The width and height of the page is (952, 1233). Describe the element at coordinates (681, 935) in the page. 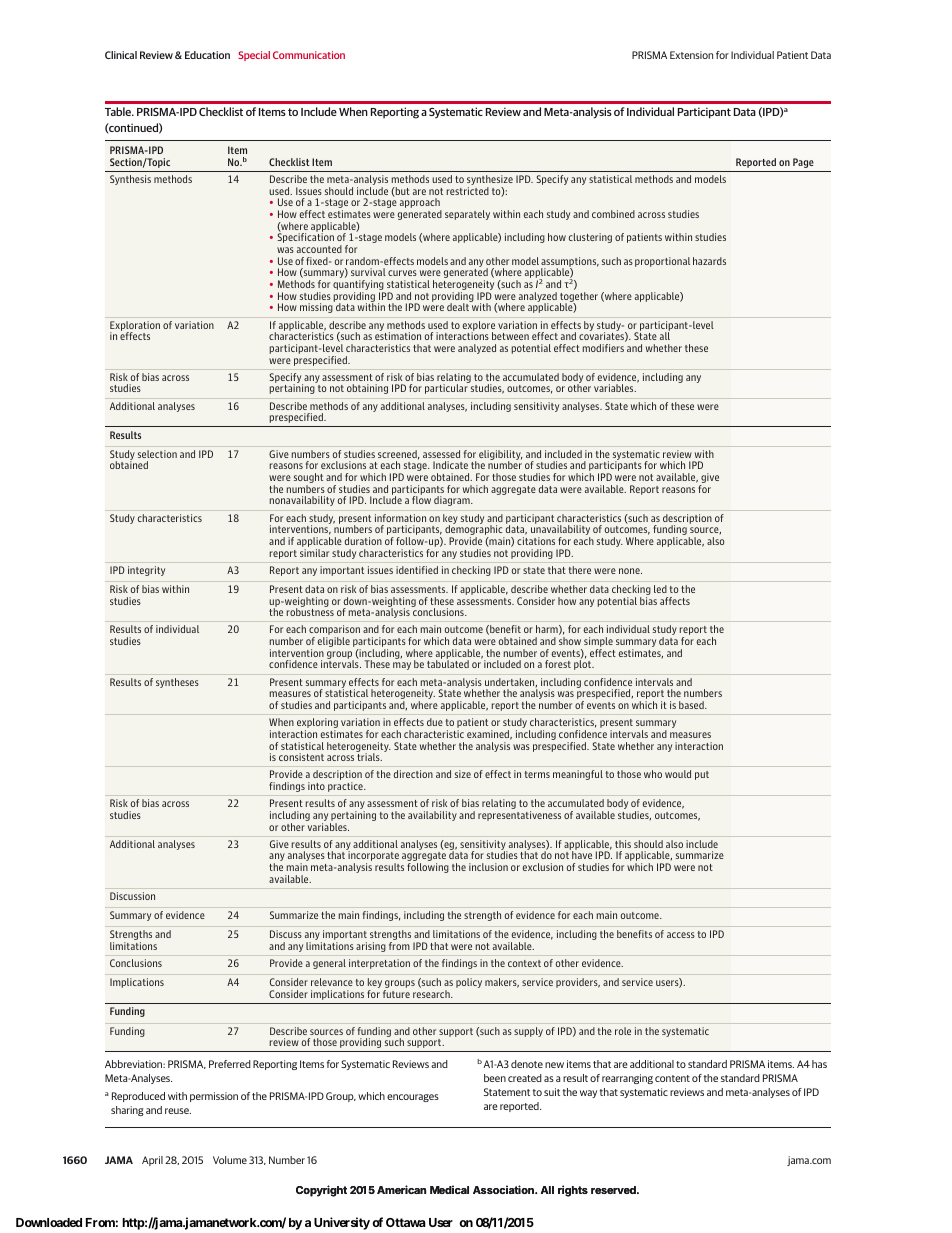

I see `access` at that location.
